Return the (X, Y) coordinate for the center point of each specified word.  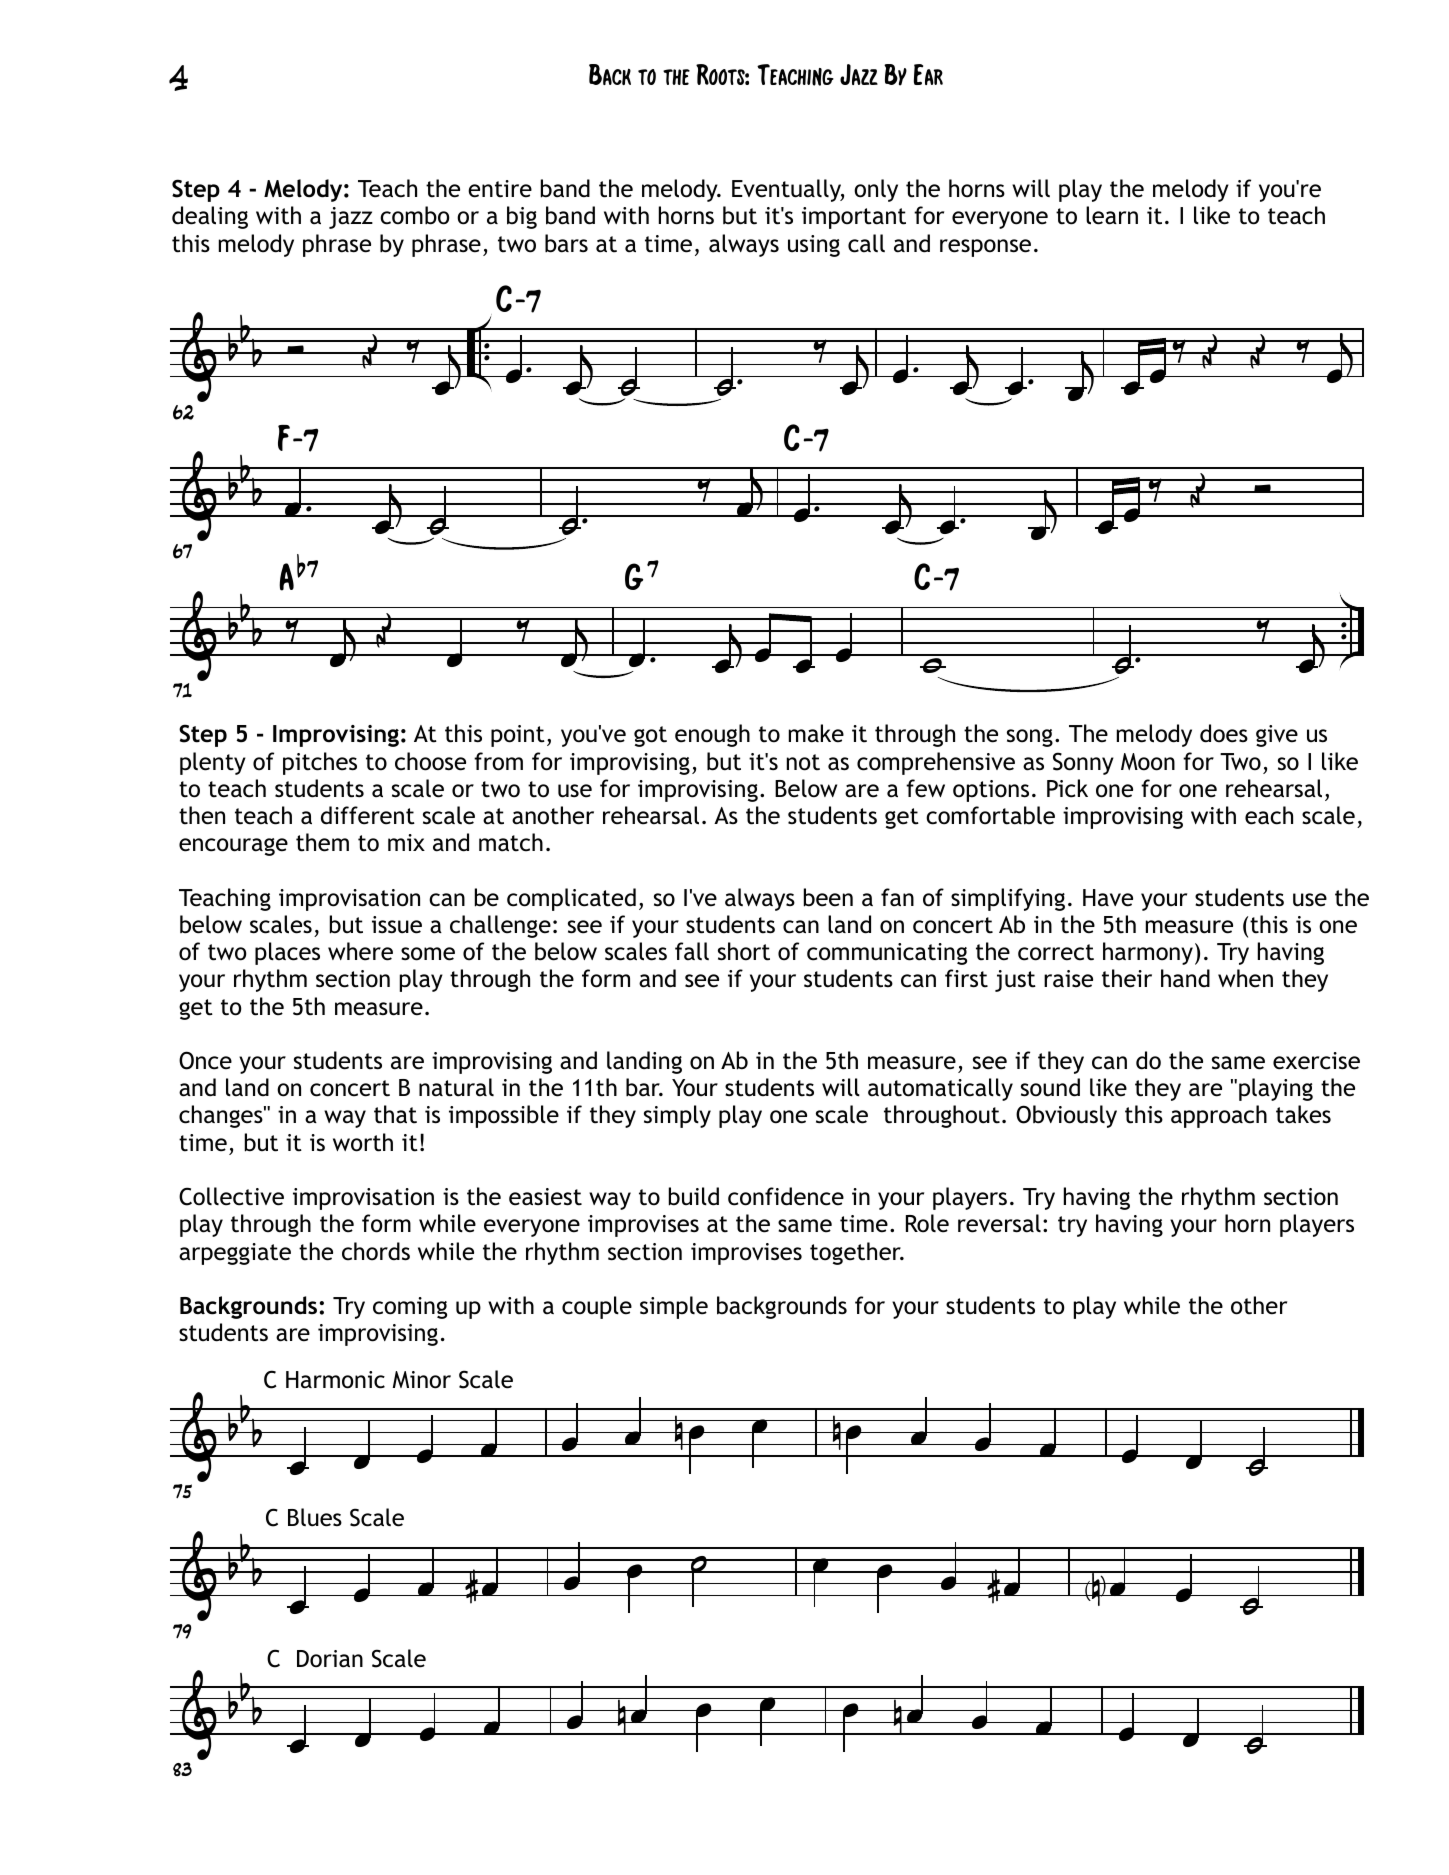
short (744, 951)
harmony (1148, 953)
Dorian (330, 1659)
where (360, 951)
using (814, 246)
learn (1112, 215)
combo (415, 215)
